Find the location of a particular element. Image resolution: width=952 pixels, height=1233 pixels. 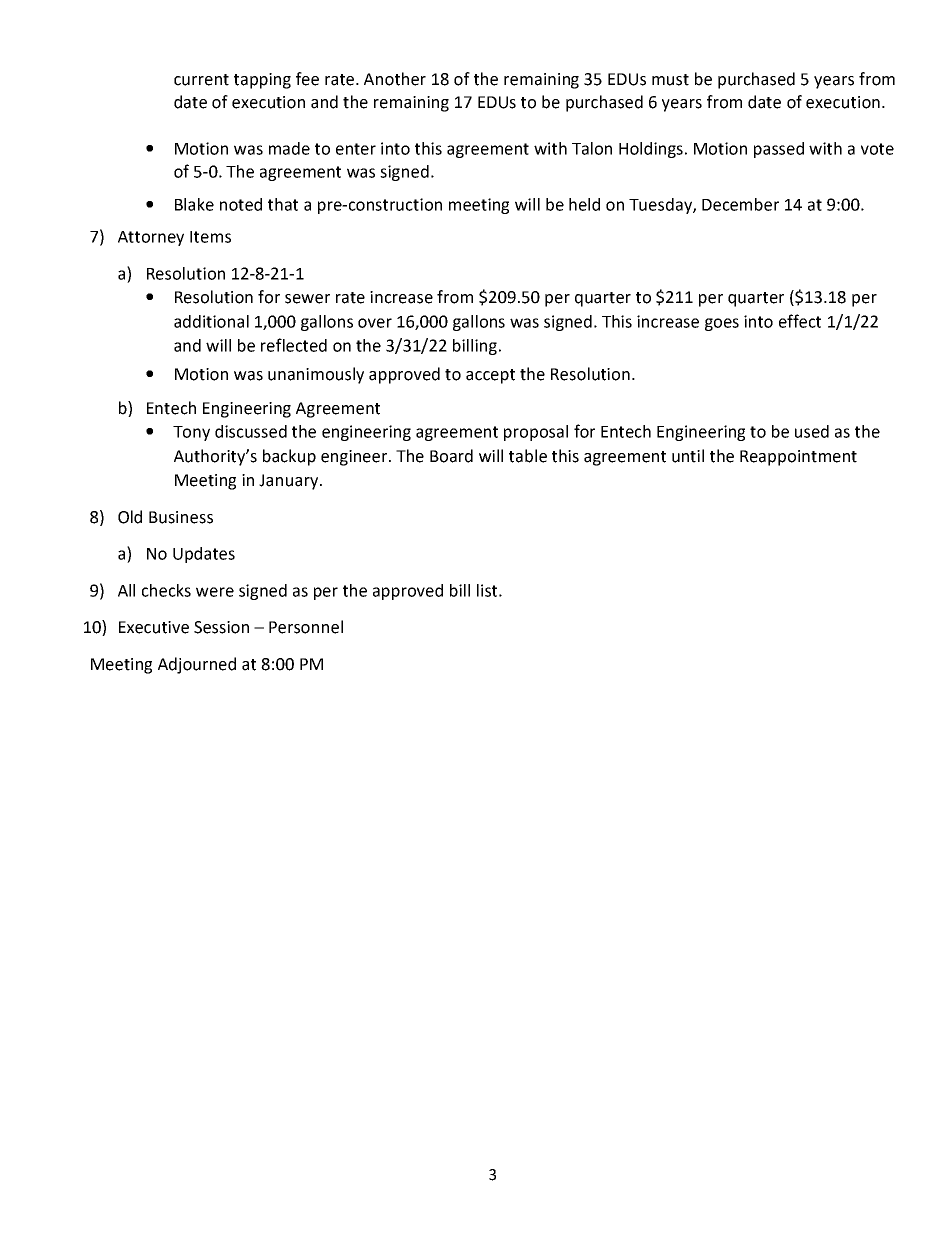

Reappointment is located at coordinates (798, 458).
